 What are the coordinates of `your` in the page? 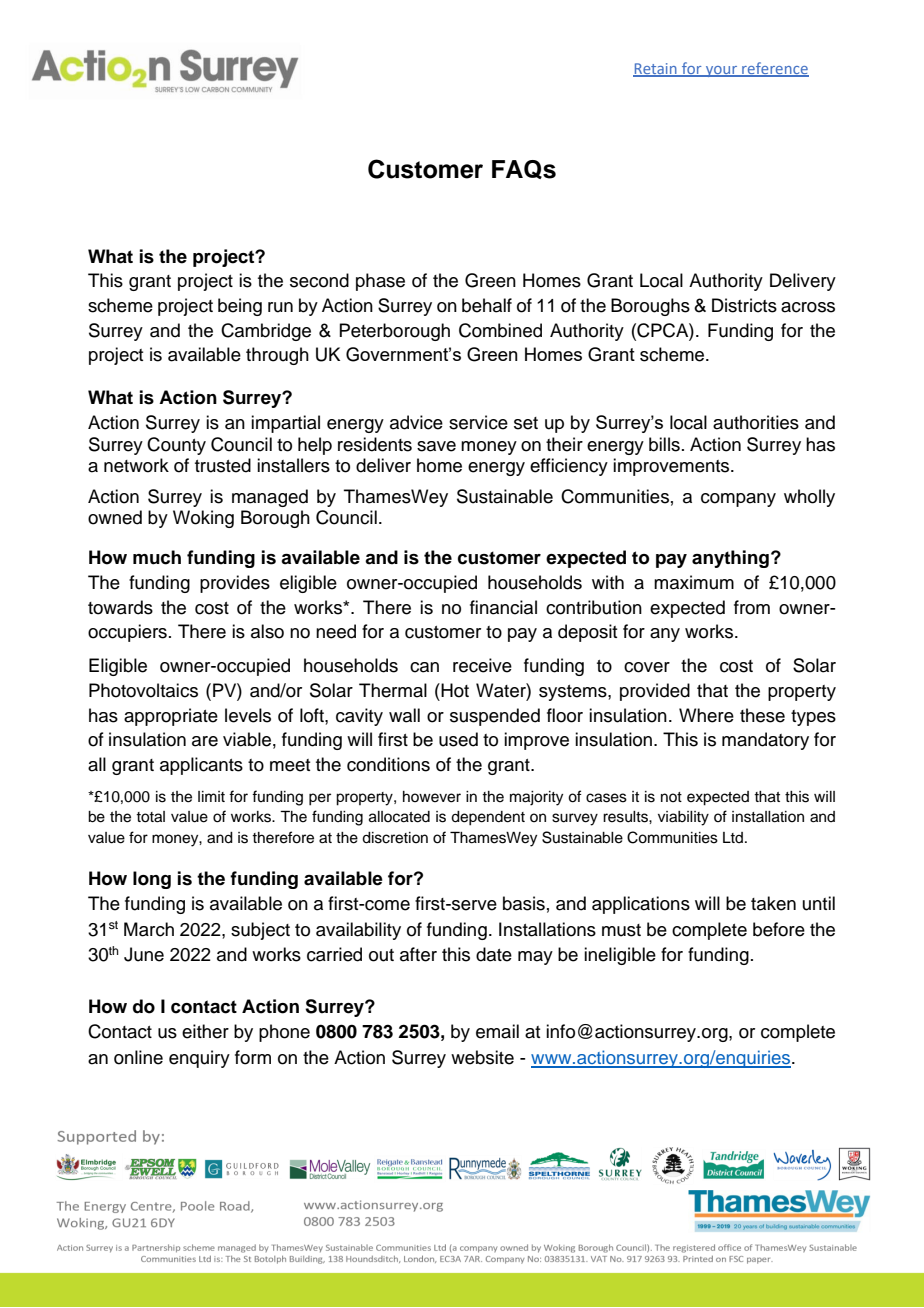 It's located at (722, 71).
